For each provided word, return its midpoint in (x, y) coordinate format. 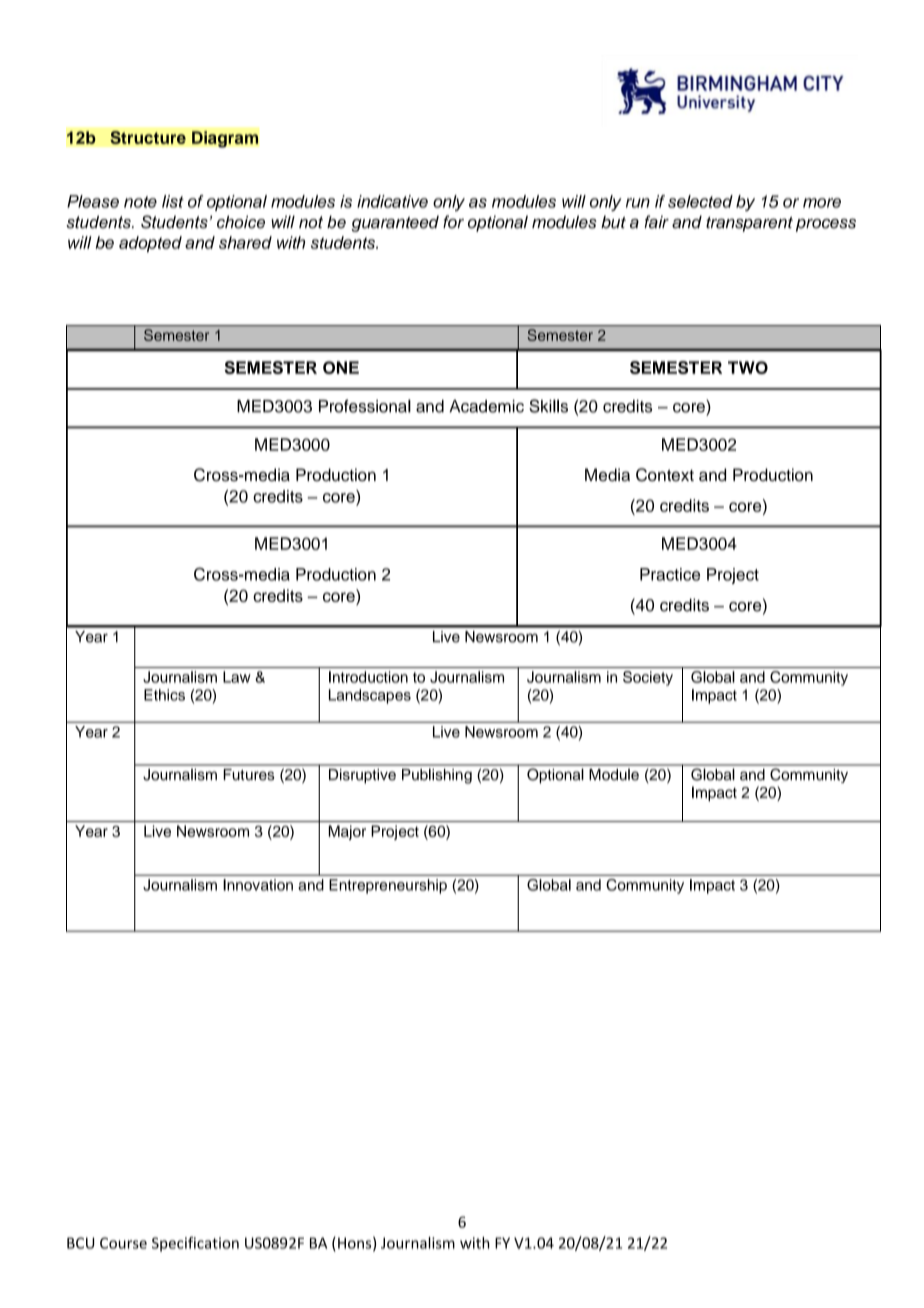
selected (700, 201)
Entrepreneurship (388, 886)
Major (347, 832)
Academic (486, 406)
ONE (341, 367)
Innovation (258, 885)
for (453, 222)
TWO (748, 367)
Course (123, 1243)
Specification (195, 1244)
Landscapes (370, 696)
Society (648, 678)
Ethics (164, 695)
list (173, 201)
